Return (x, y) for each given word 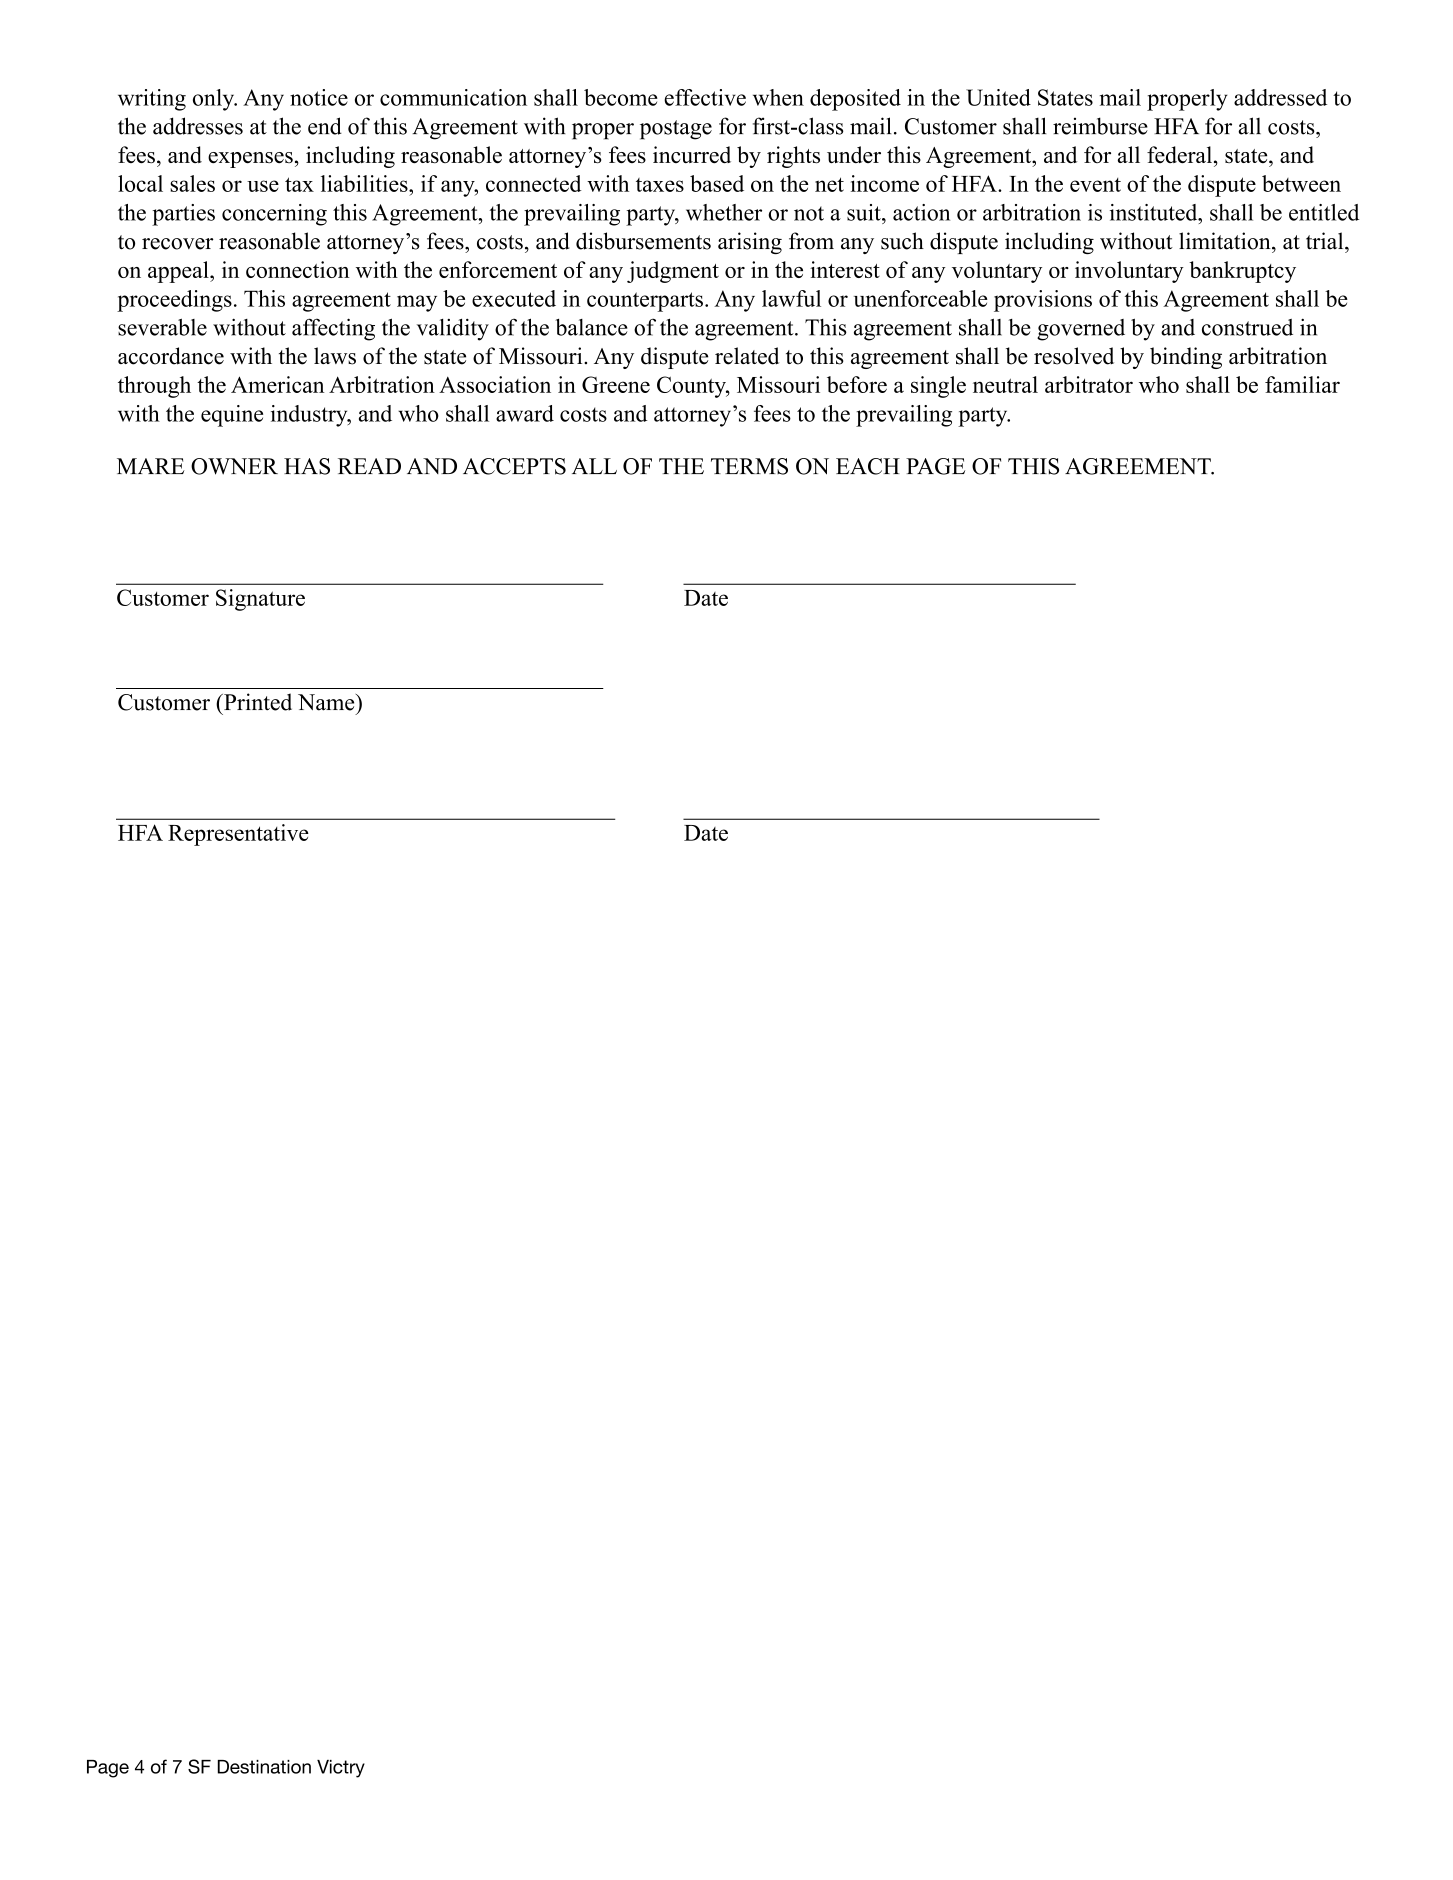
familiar (1302, 384)
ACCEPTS (514, 466)
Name (327, 702)
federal (1179, 155)
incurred (692, 154)
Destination (264, 1767)
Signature (260, 600)
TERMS (749, 466)
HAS (307, 466)
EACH (868, 466)
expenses (250, 160)
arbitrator (1089, 384)
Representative (238, 835)
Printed (257, 702)
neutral (1005, 384)
